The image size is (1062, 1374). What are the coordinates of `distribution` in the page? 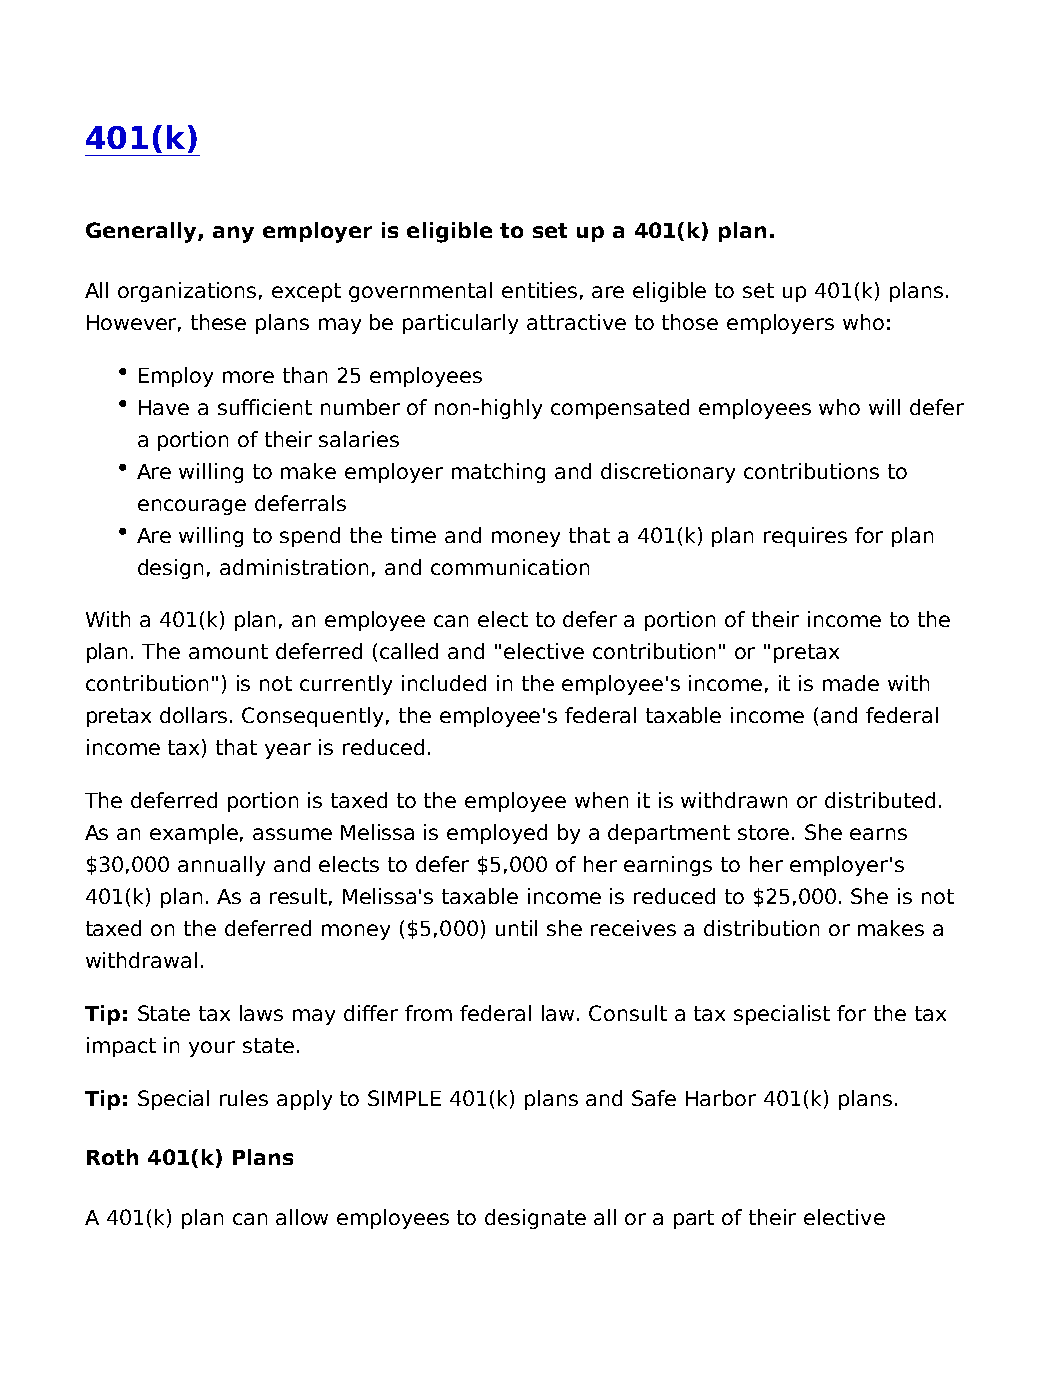 It's located at (761, 928).
